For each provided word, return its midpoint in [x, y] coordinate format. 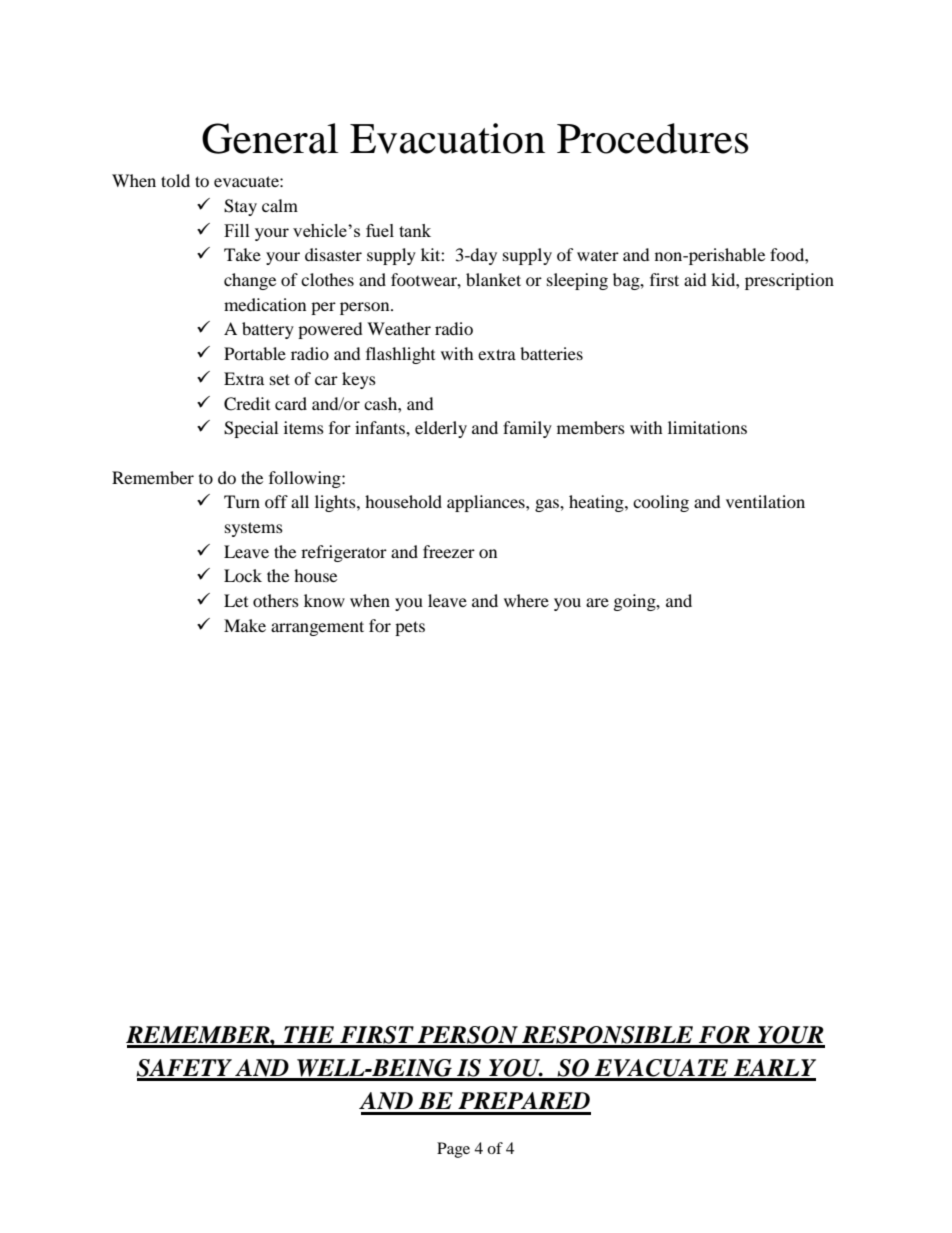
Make [245, 625]
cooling [661, 503]
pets [410, 628]
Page [453, 1150]
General [270, 138]
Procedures [653, 138]
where [526, 600]
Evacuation [447, 138]
